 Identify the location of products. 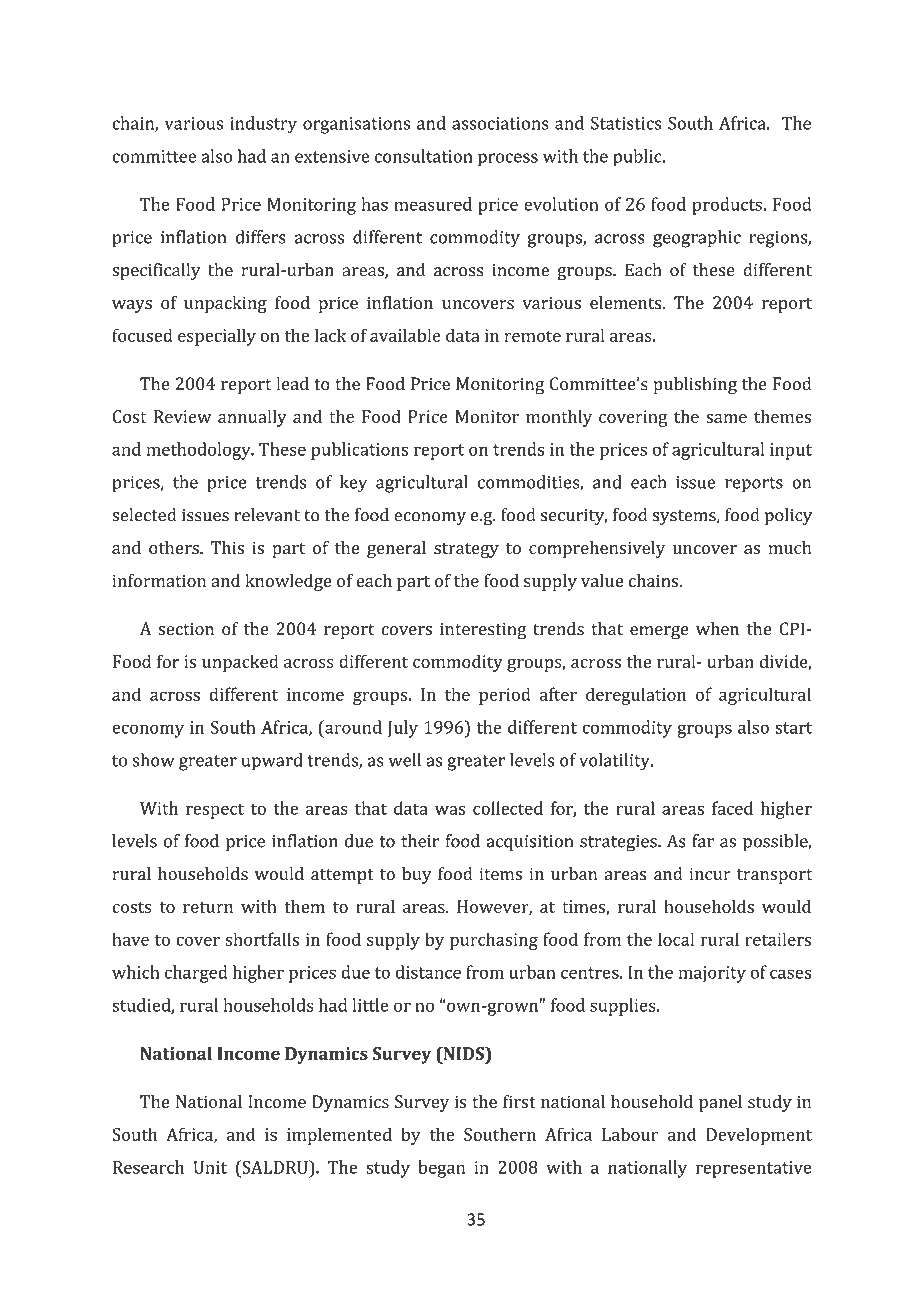
(728, 206).
